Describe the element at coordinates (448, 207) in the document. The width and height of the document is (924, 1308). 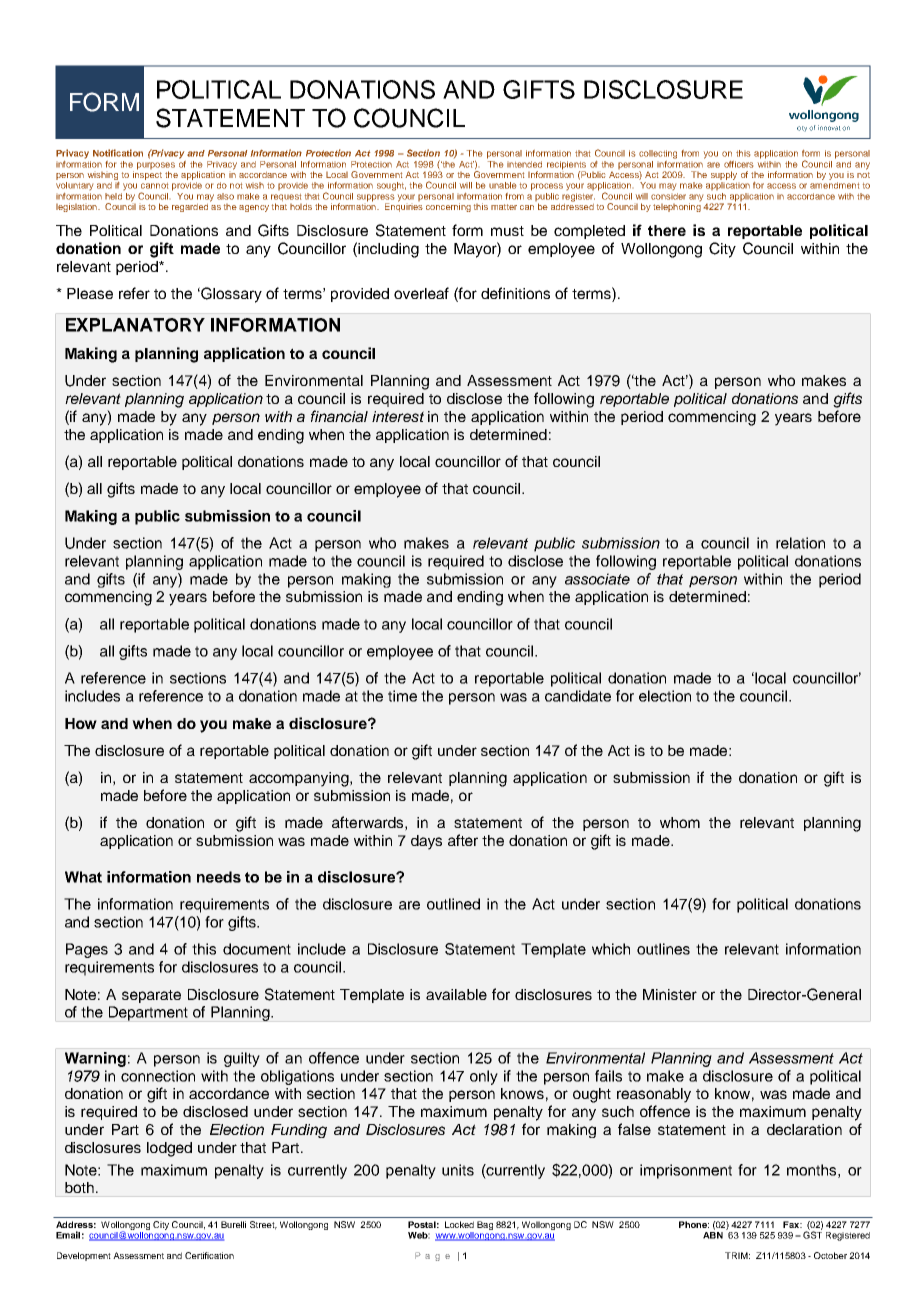
I see `concerning` at that location.
